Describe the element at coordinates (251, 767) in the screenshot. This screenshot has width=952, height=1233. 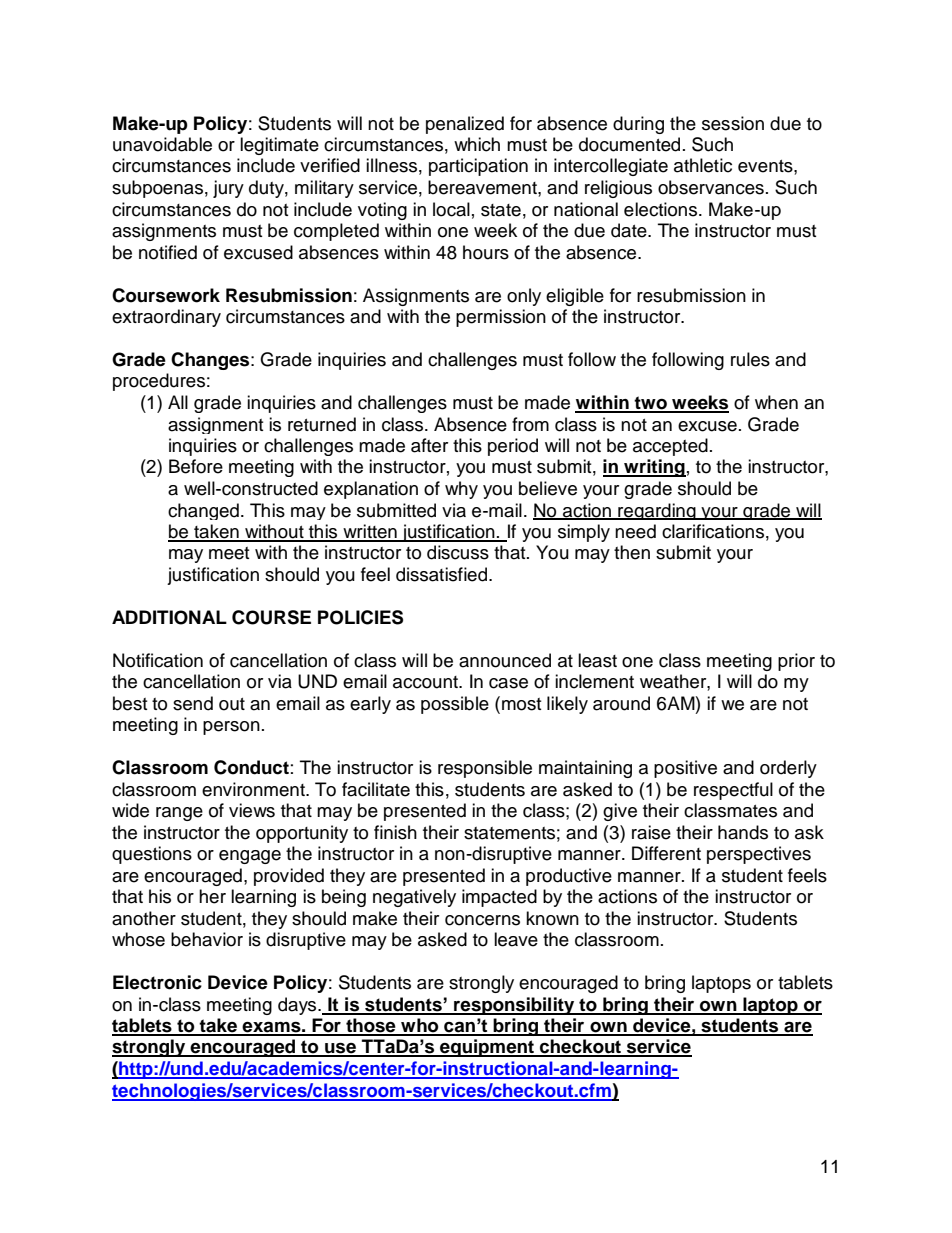
I see `Conduct` at that location.
